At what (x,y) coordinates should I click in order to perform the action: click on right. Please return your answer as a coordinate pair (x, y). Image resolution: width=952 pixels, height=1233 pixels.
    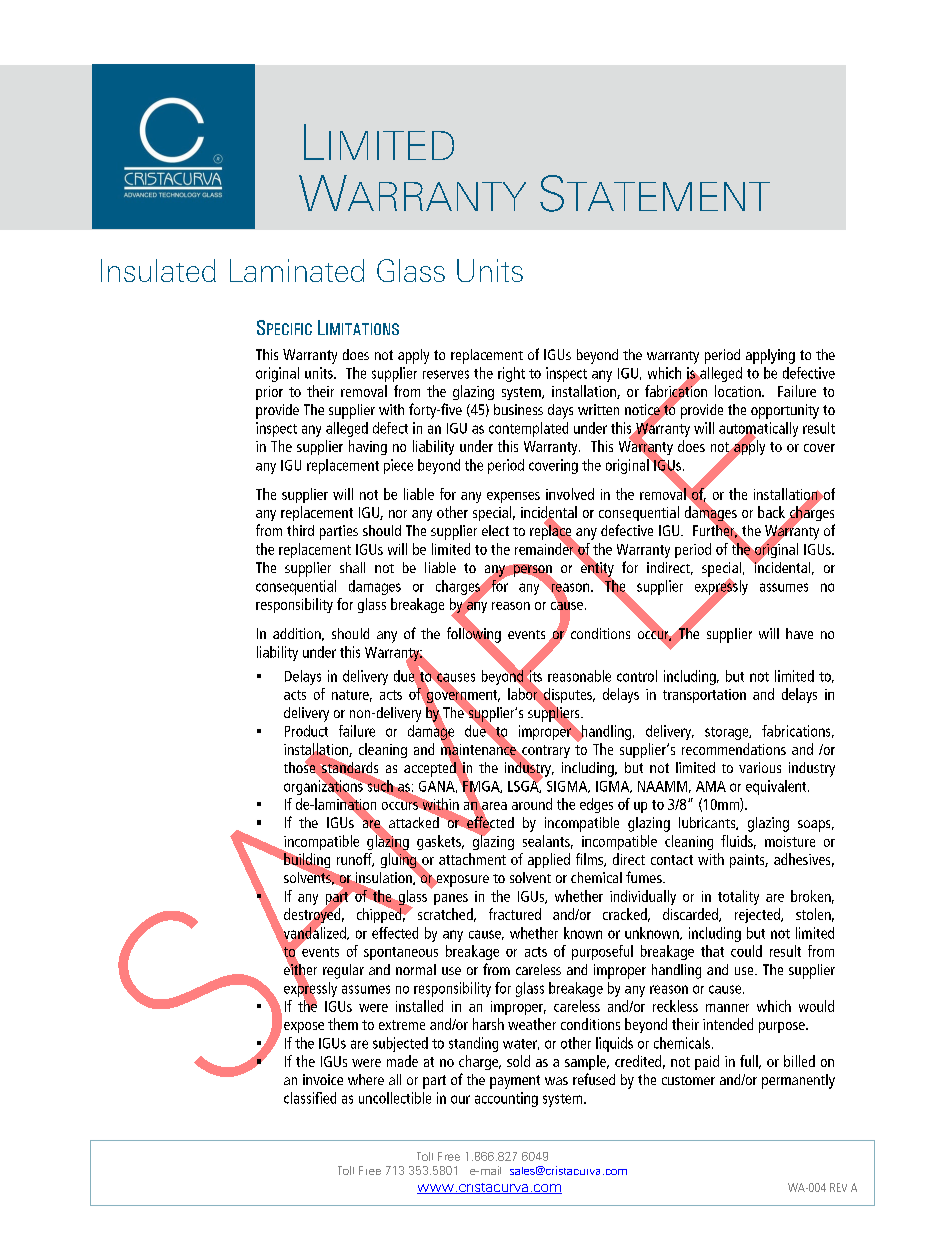
    Looking at the image, I should click on (511, 374).
